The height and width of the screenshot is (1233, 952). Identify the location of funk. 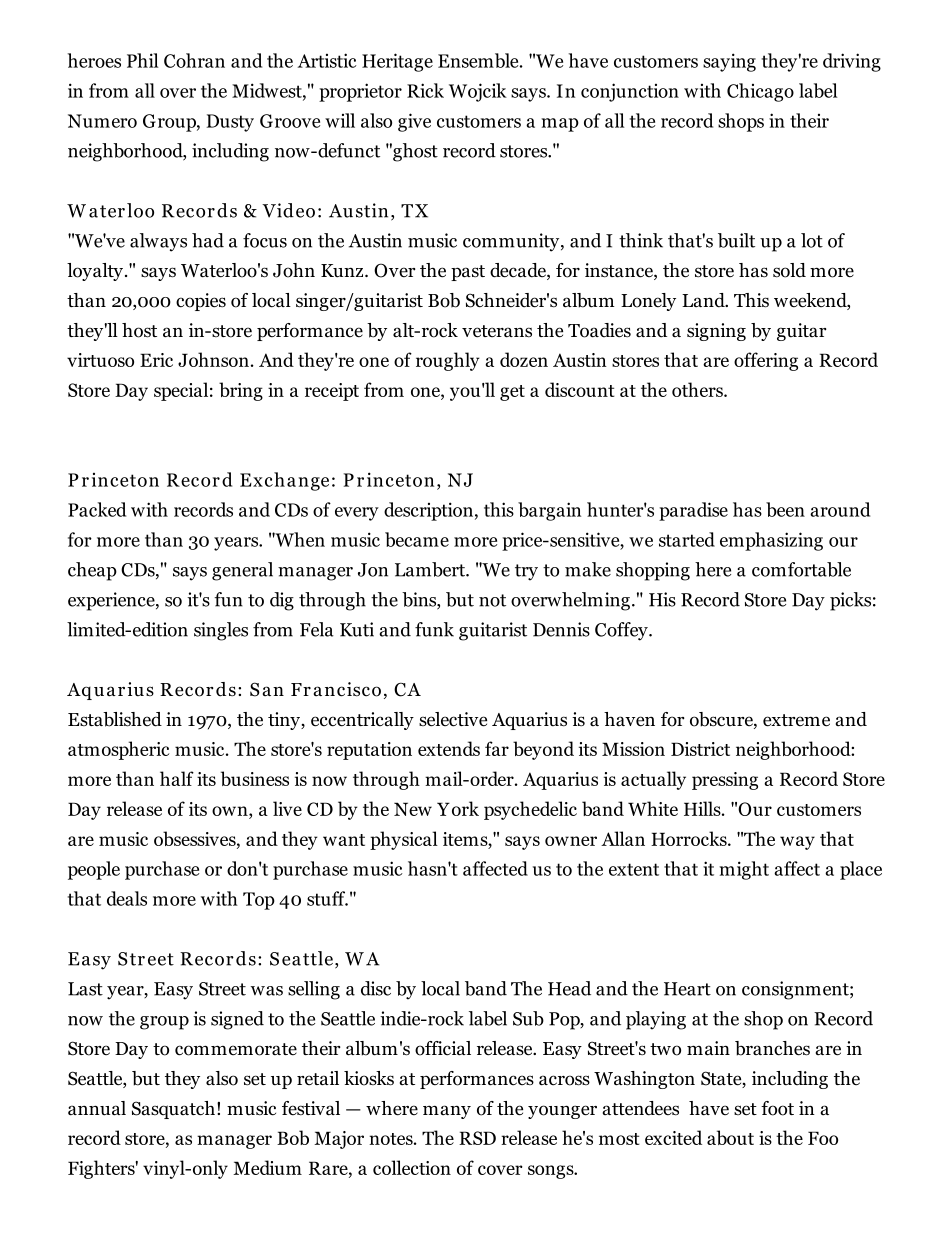
(434, 629).
